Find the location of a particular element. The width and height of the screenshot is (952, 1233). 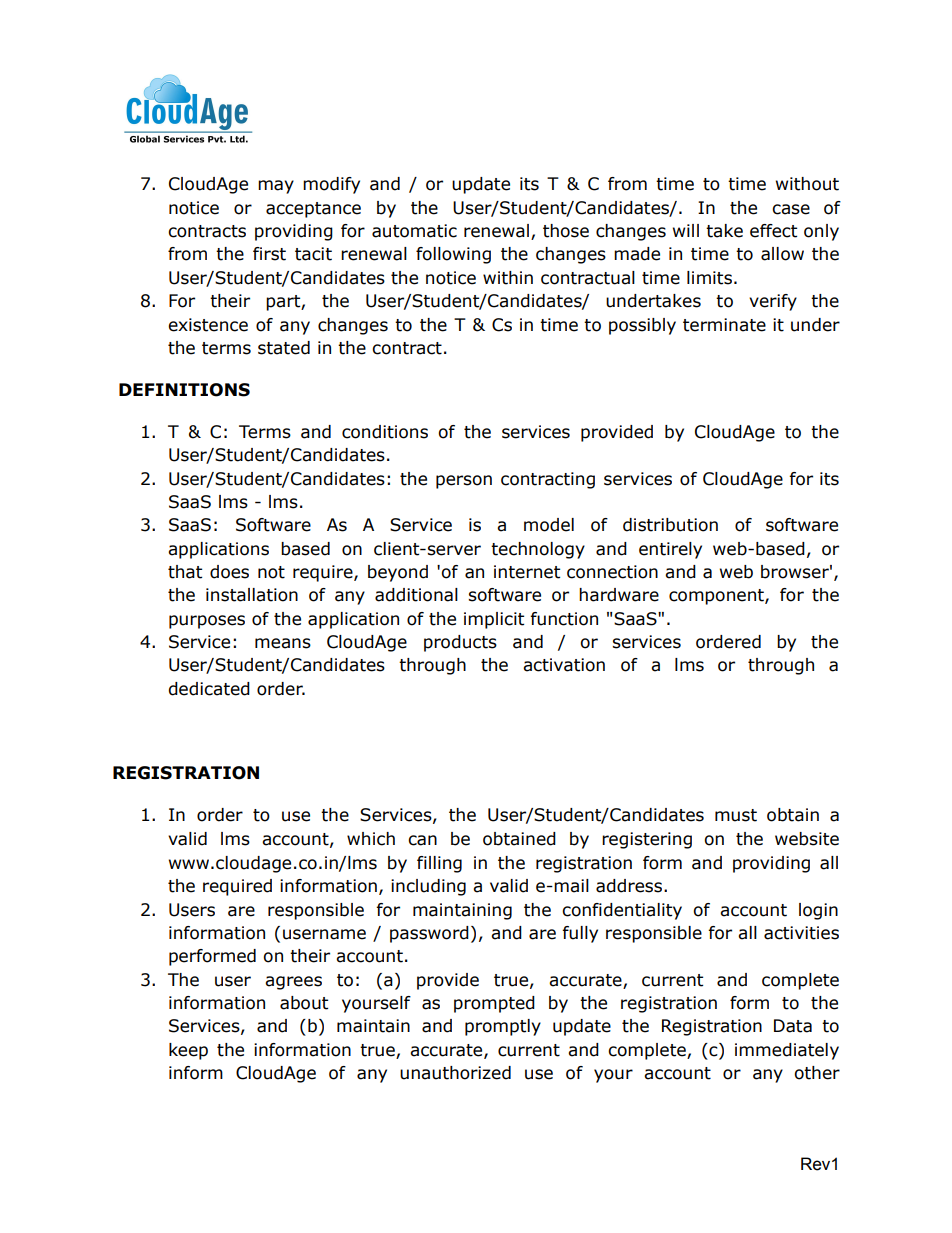

promptly is located at coordinates (503, 1027).
